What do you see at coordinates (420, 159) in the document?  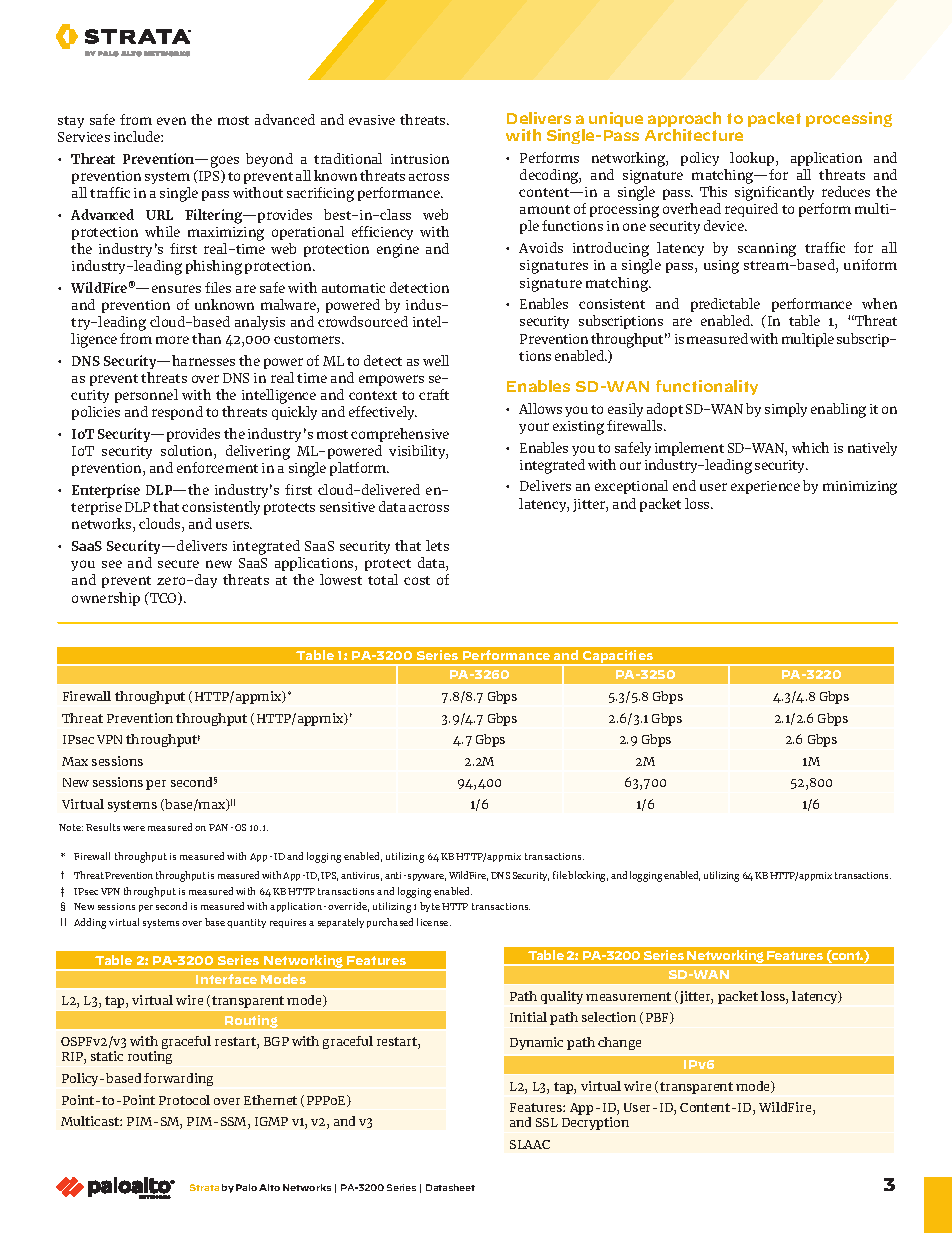 I see `intrusion` at bounding box center [420, 159].
